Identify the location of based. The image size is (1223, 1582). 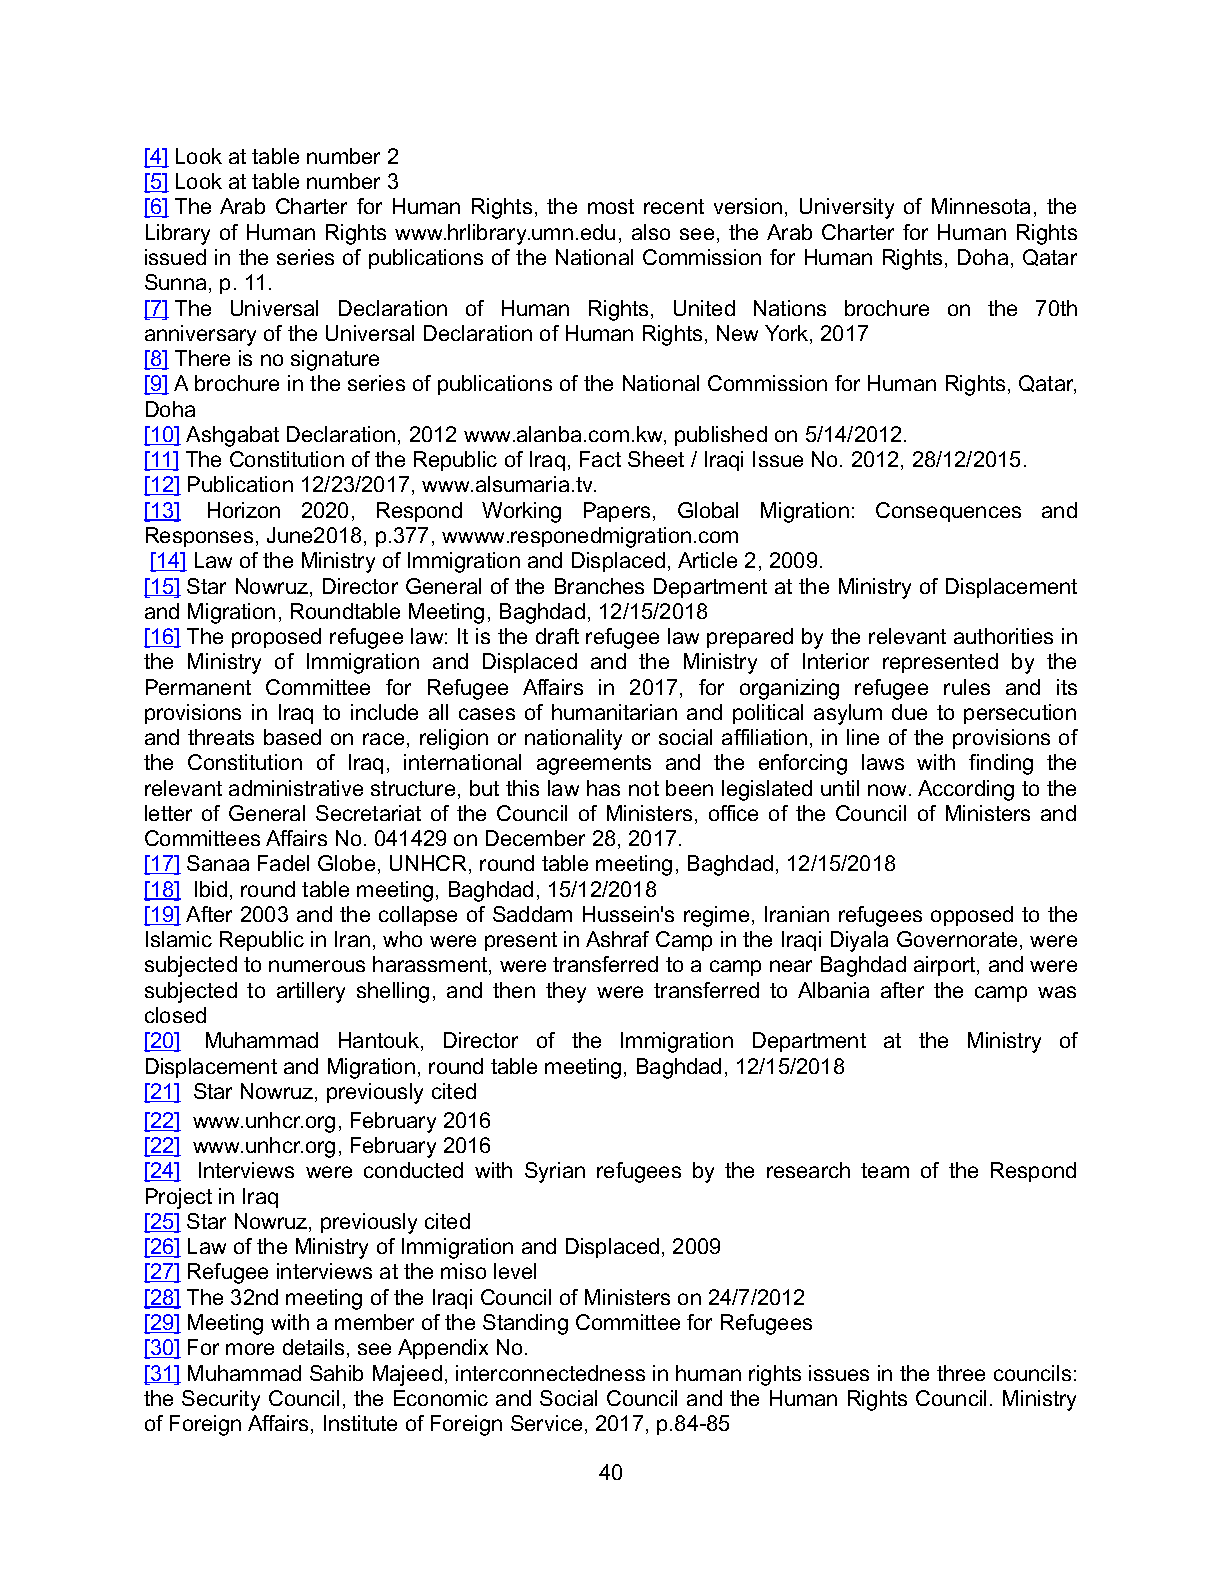
(292, 737).
